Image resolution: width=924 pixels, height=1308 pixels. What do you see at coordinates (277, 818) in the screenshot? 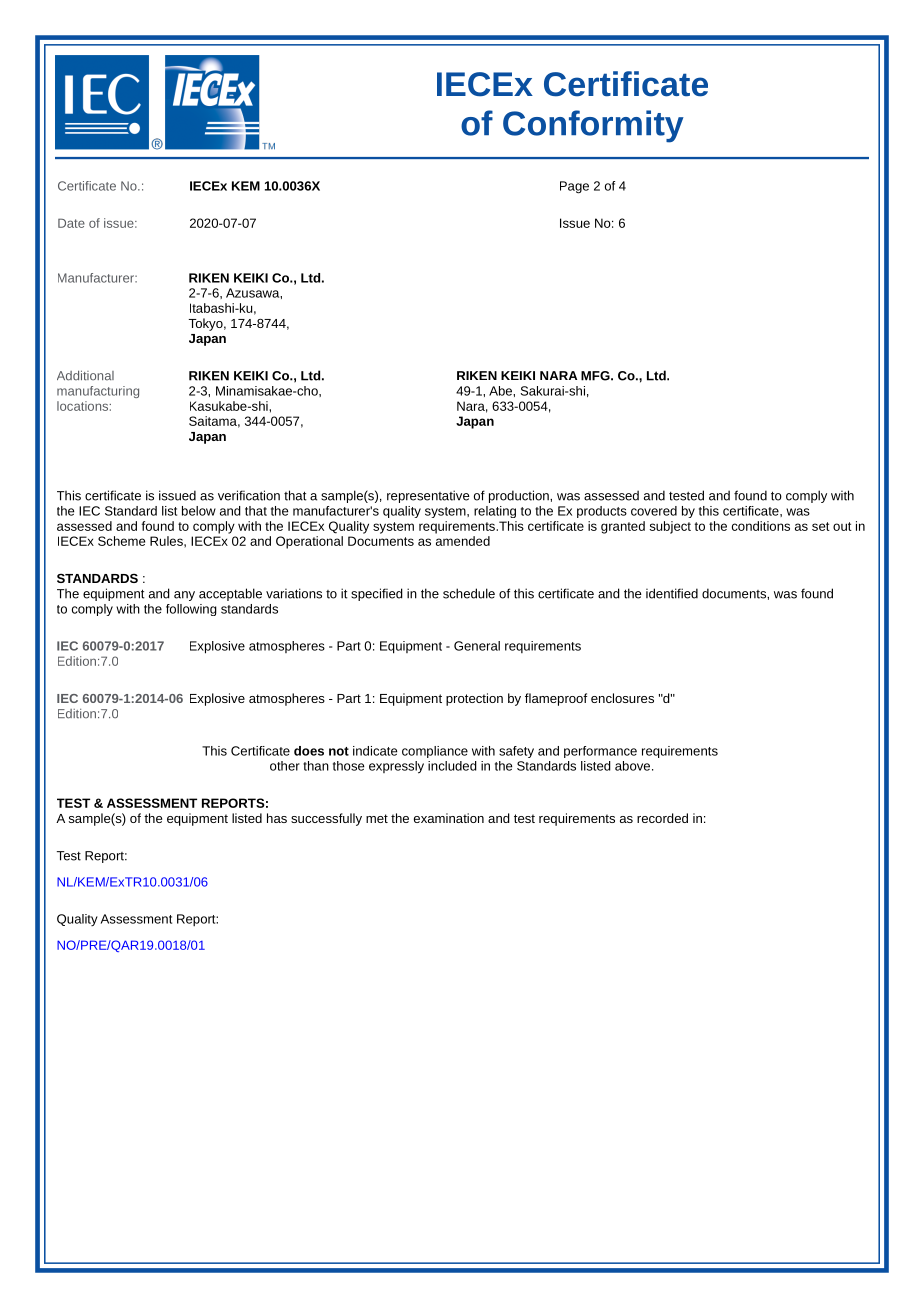
I see `has` at bounding box center [277, 818].
